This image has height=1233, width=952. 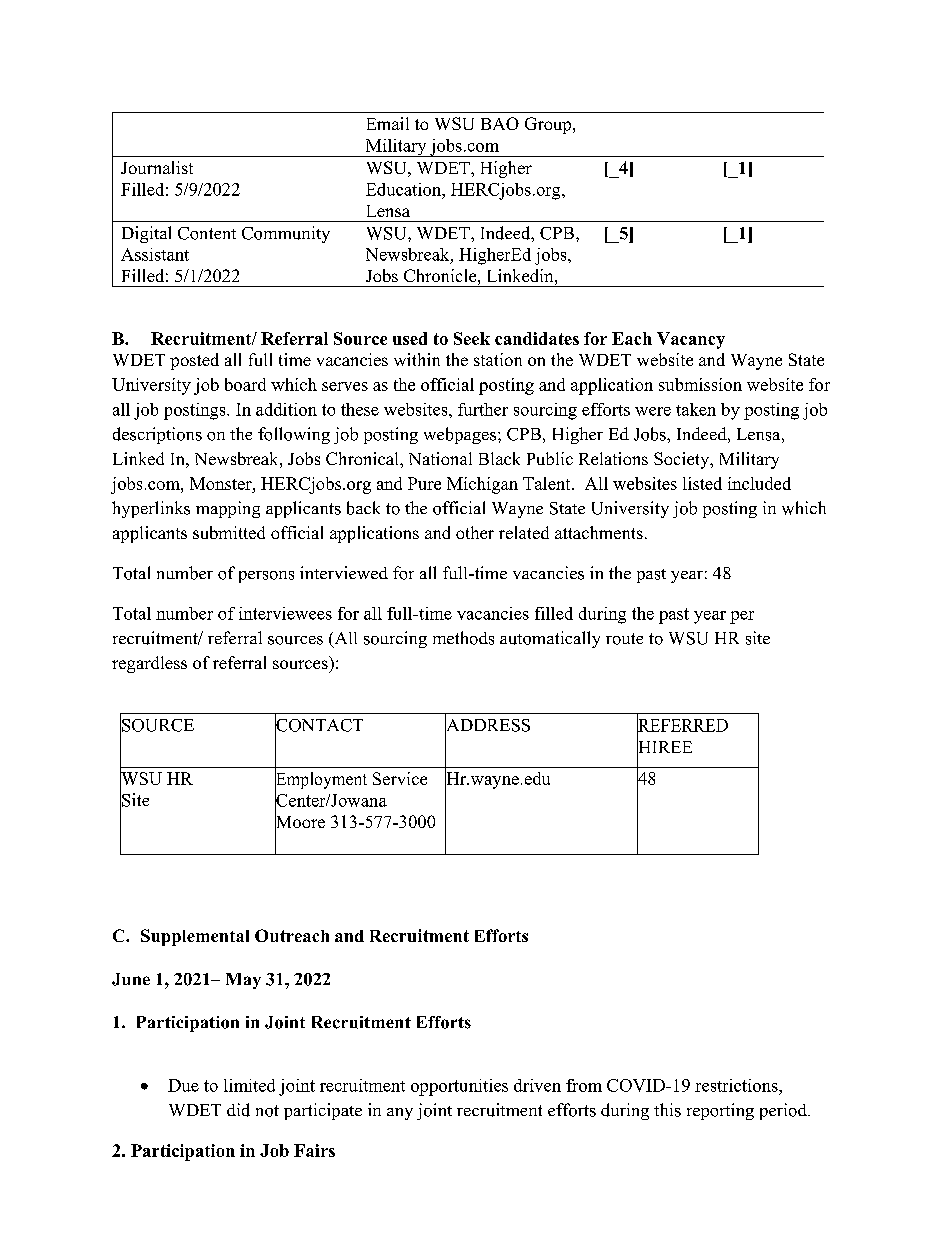 I want to click on reporting, so click(x=720, y=1111).
